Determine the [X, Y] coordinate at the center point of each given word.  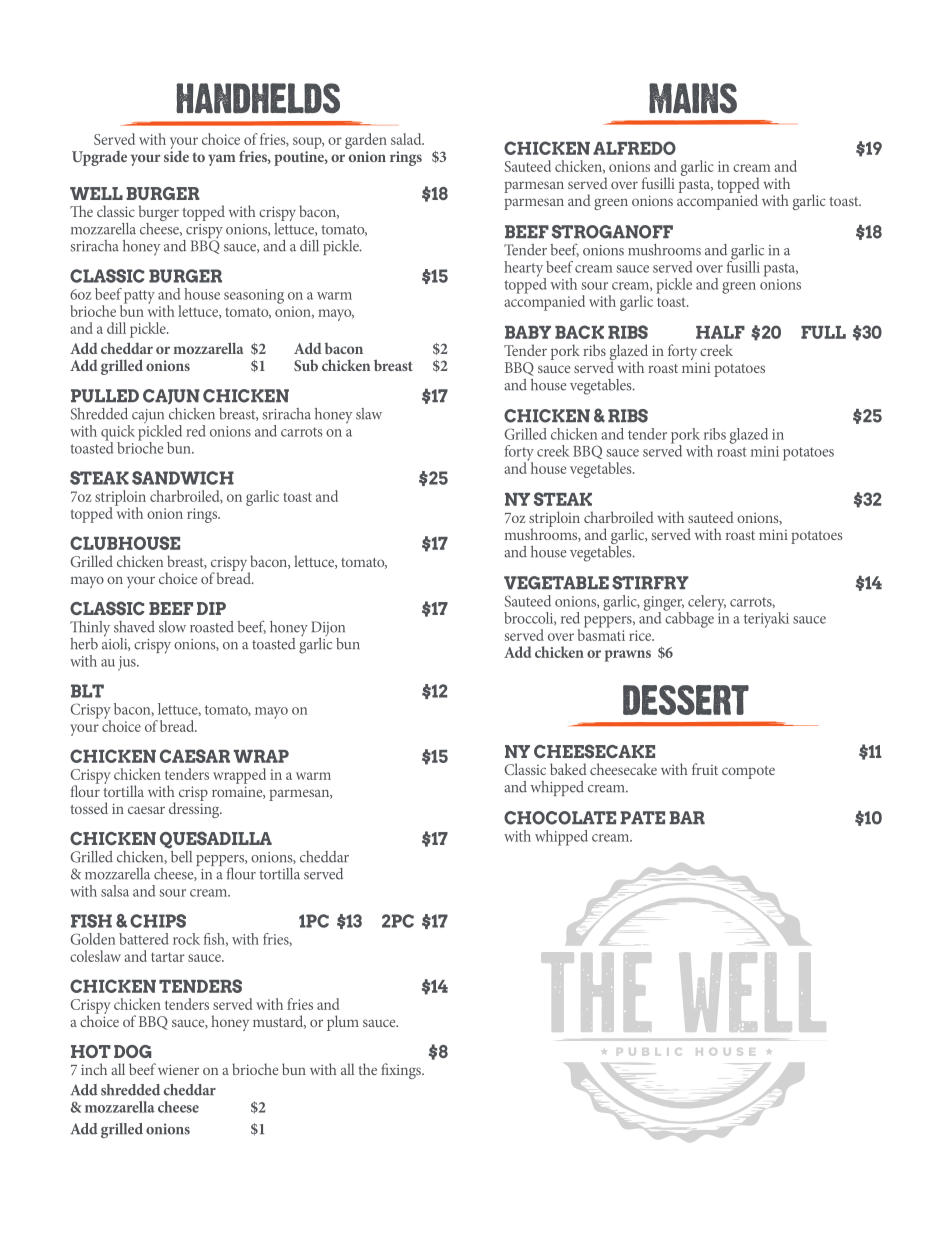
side [176, 155]
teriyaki [766, 620]
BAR [687, 817]
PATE [642, 817]
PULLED [105, 396]
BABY [528, 332]
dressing [195, 809]
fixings [402, 1071]
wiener [178, 1069]
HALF [720, 332]
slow [172, 627]
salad [407, 139]
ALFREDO [634, 148]
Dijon [328, 630]
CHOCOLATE [560, 818]
